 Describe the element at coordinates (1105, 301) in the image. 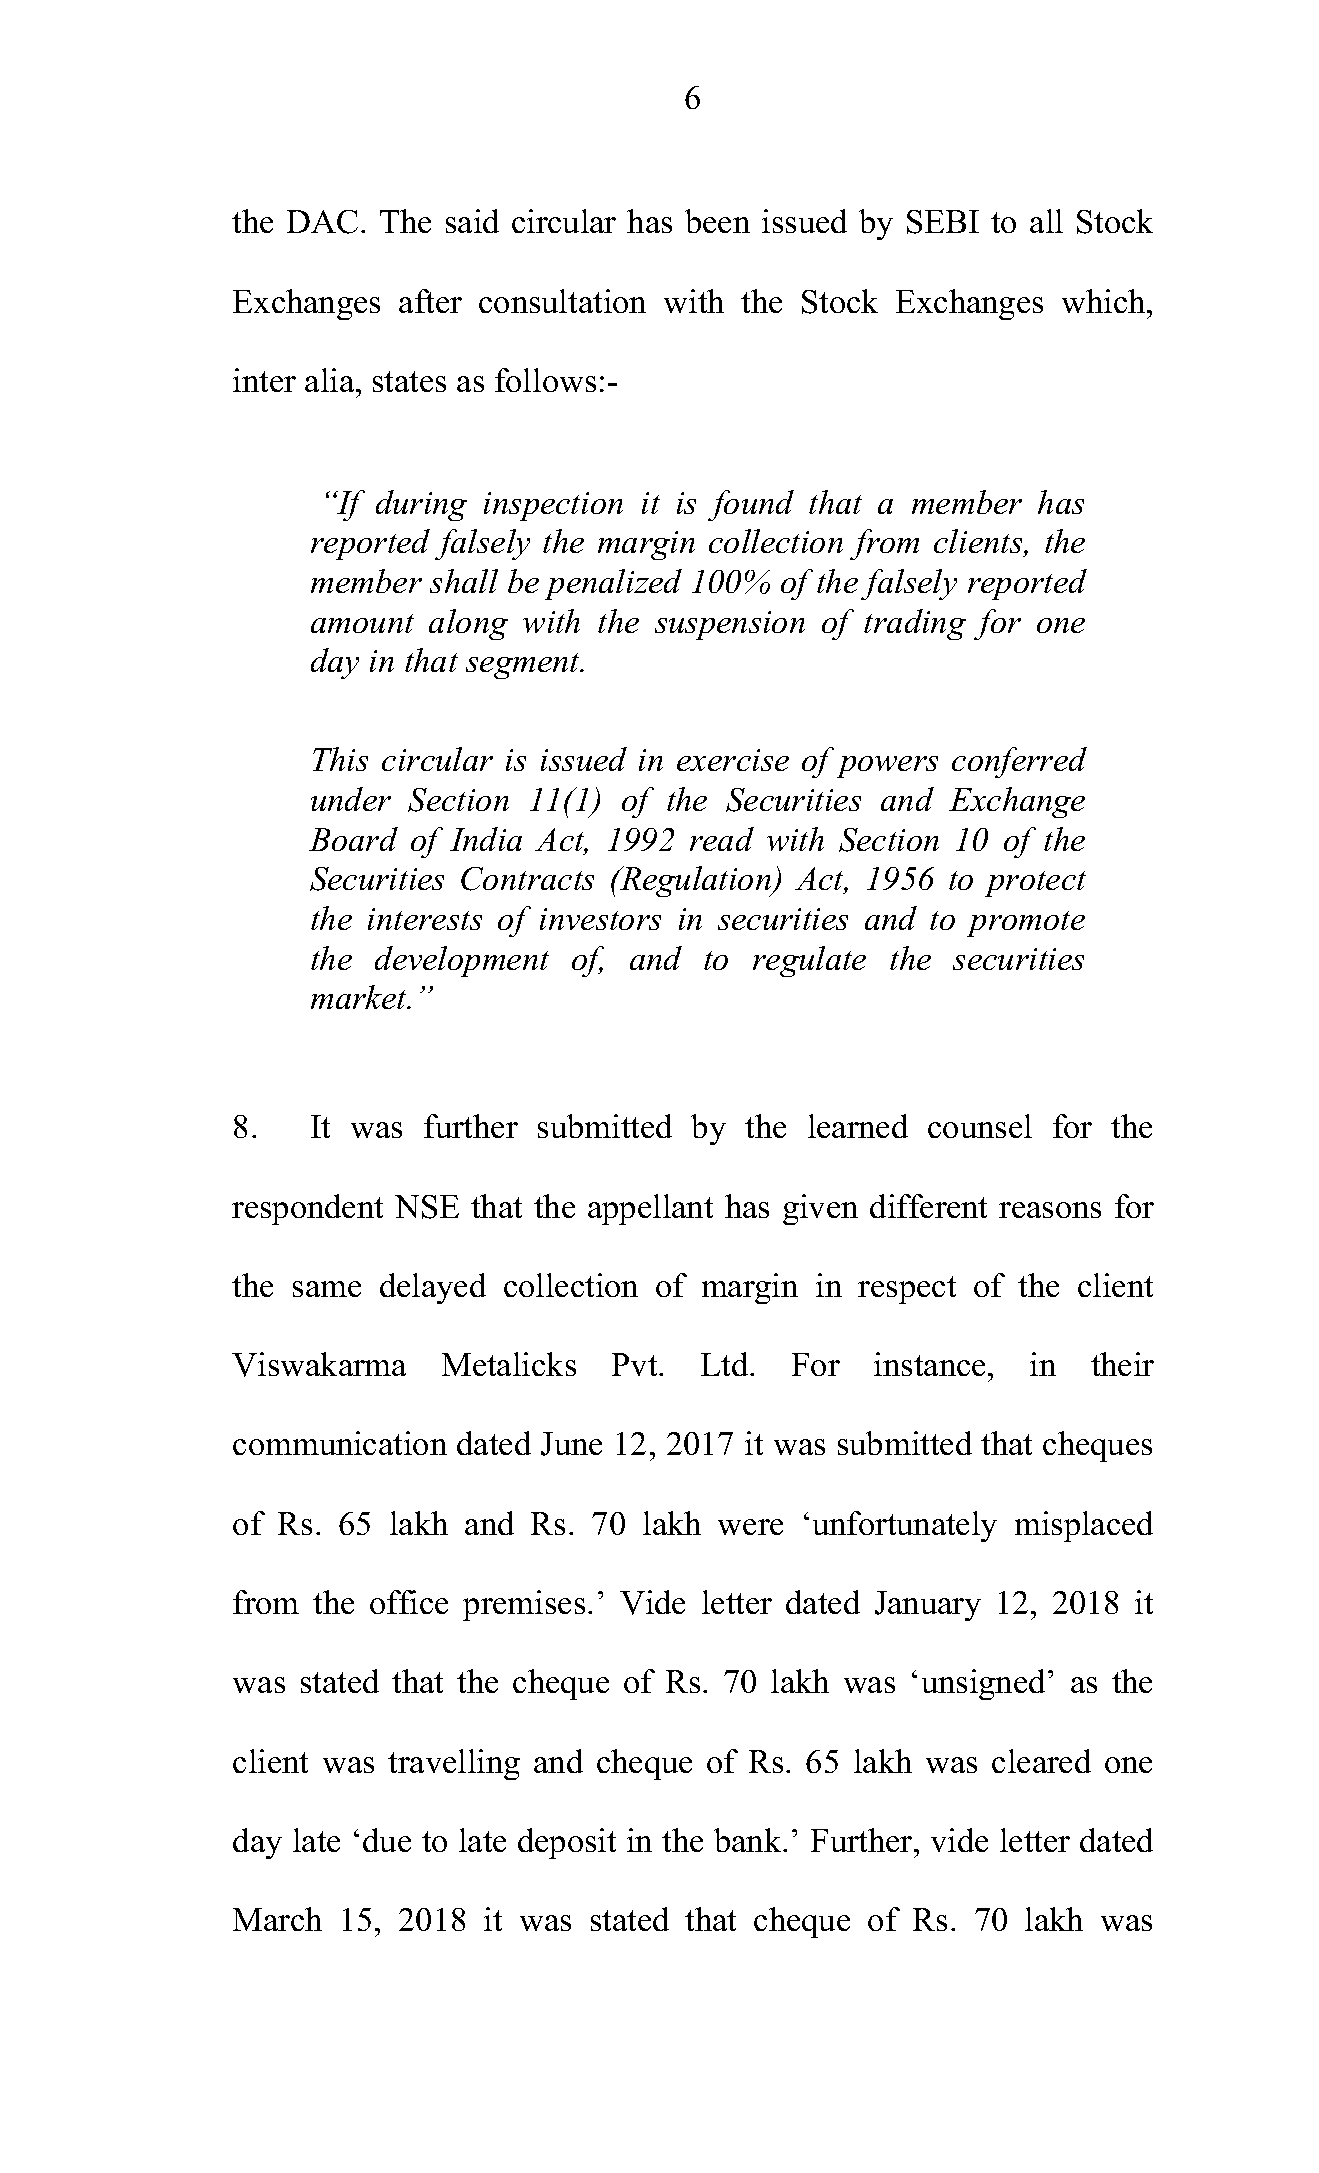

I see `which` at that location.
